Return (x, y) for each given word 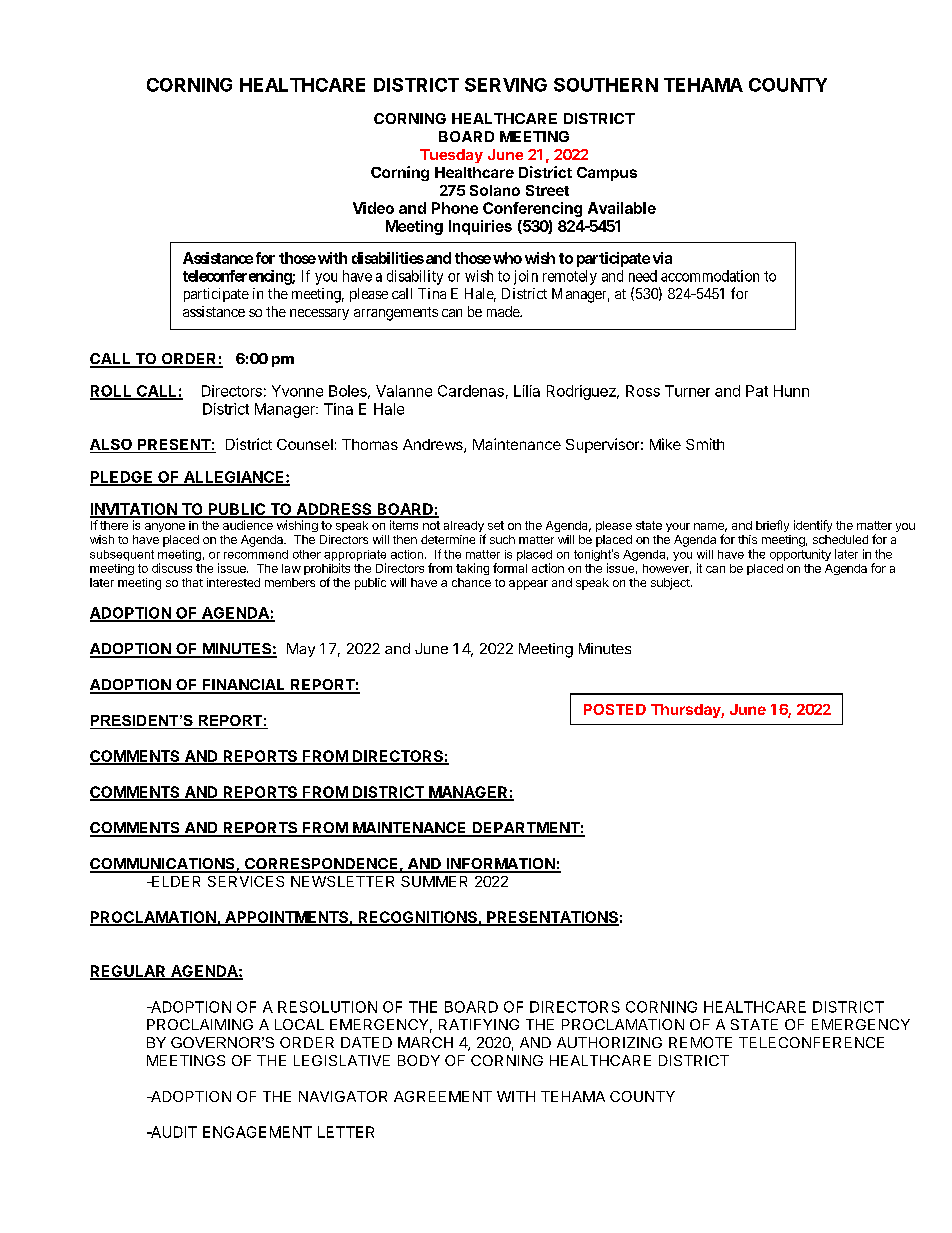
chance (471, 582)
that (192, 582)
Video (373, 208)
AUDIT (173, 1132)
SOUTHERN (606, 85)
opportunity (800, 555)
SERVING (506, 85)
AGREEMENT (443, 1096)
